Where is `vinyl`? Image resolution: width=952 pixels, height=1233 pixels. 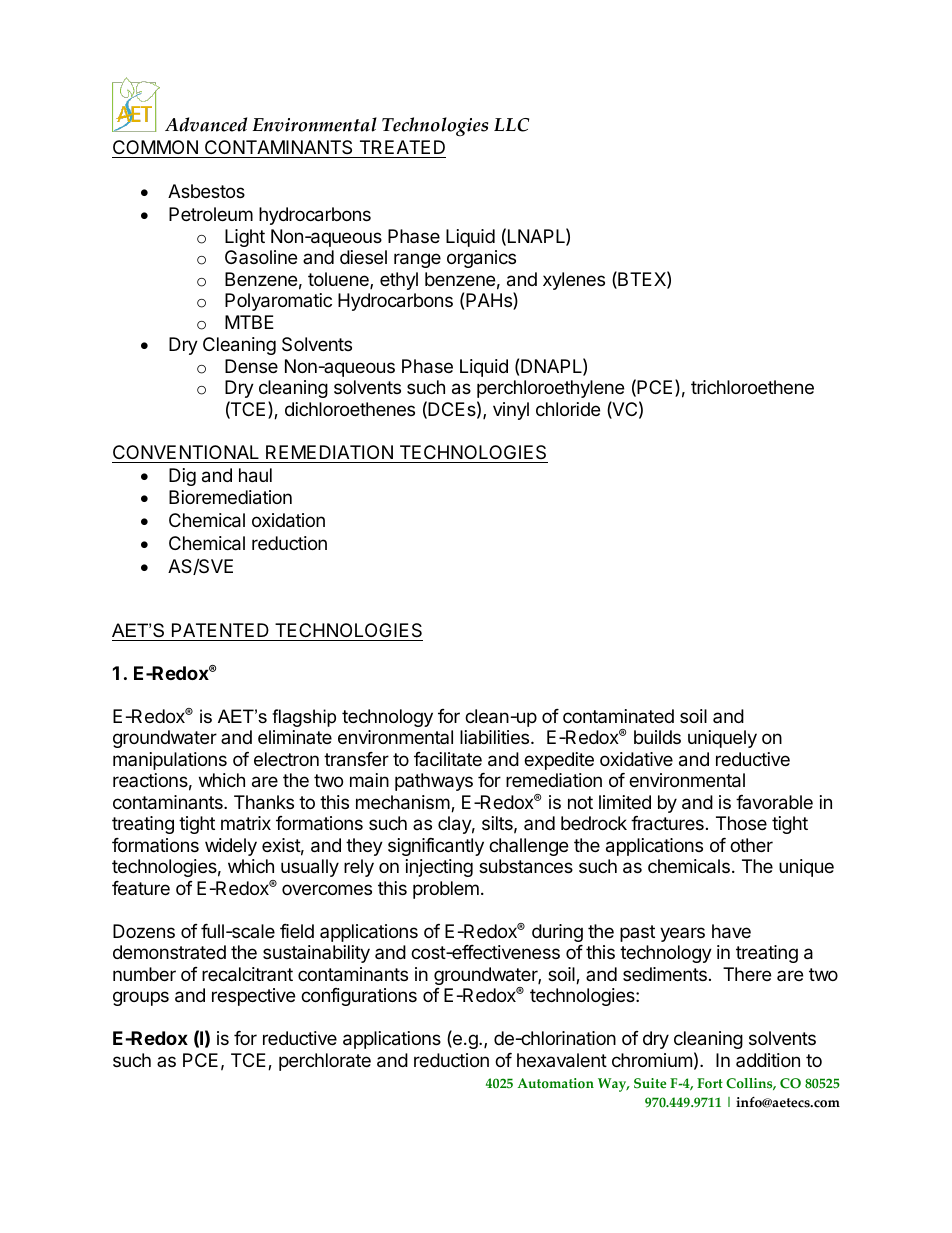 vinyl is located at coordinates (511, 411).
